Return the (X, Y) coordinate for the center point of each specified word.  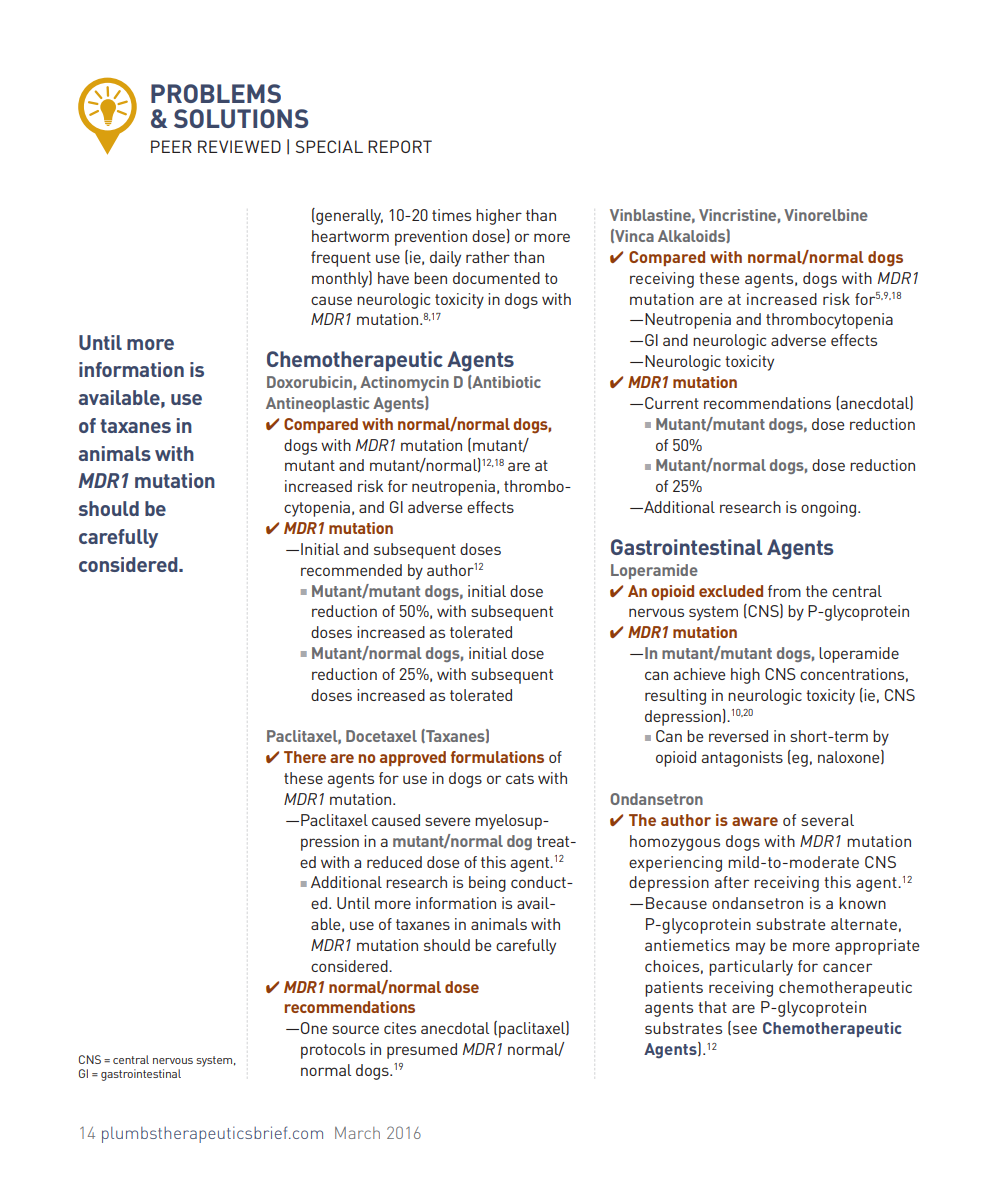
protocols (333, 1051)
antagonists (742, 759)
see (743, 1030)
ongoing (830, 509)
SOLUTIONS (241, 118)
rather (488, 257)
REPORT (400, 146)
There (305, 757)
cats (520, 778)
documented (496, 278)
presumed (422, 1051)
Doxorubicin (309, 382)
